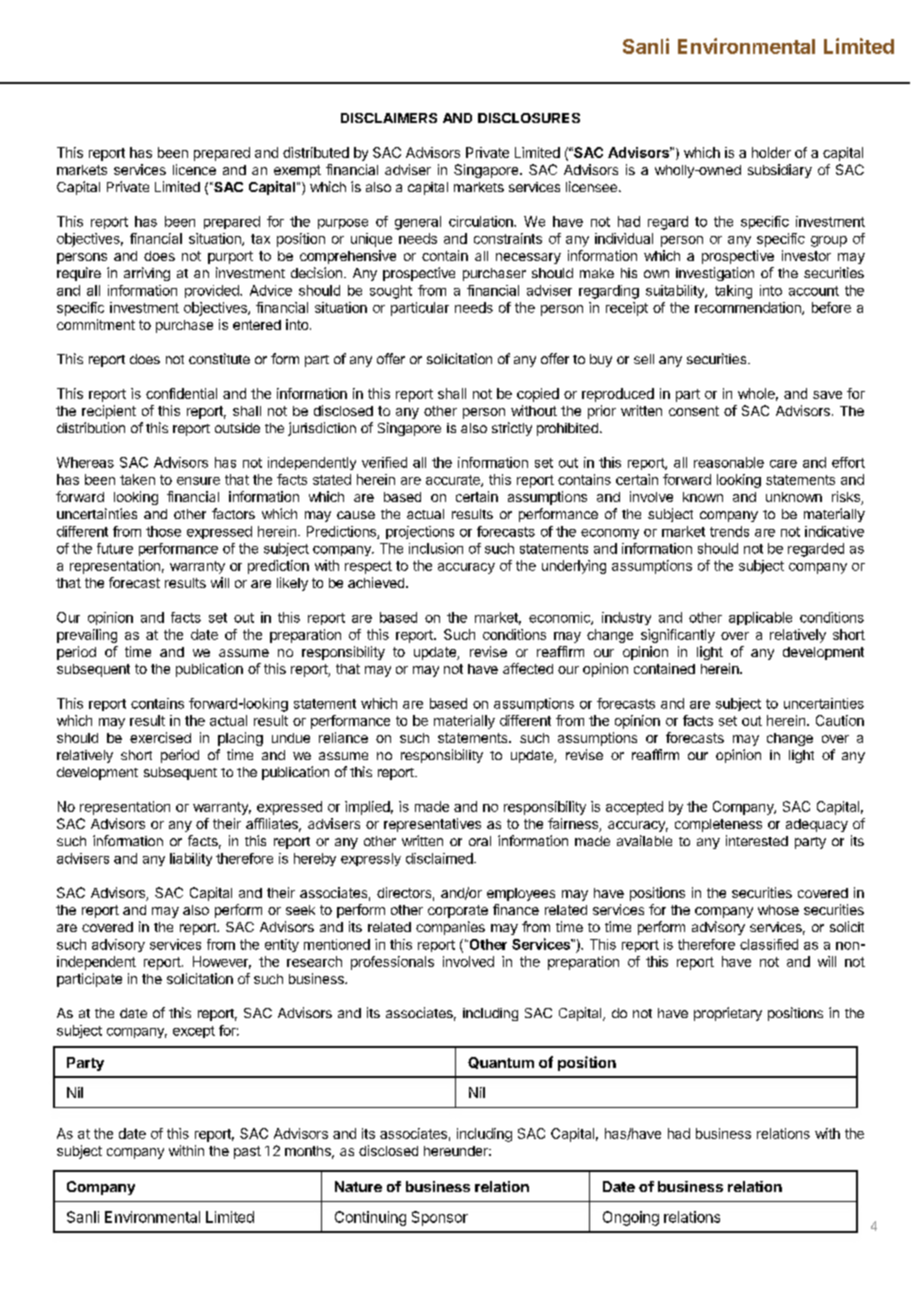  I want to click on liability, so click(191, 859).
